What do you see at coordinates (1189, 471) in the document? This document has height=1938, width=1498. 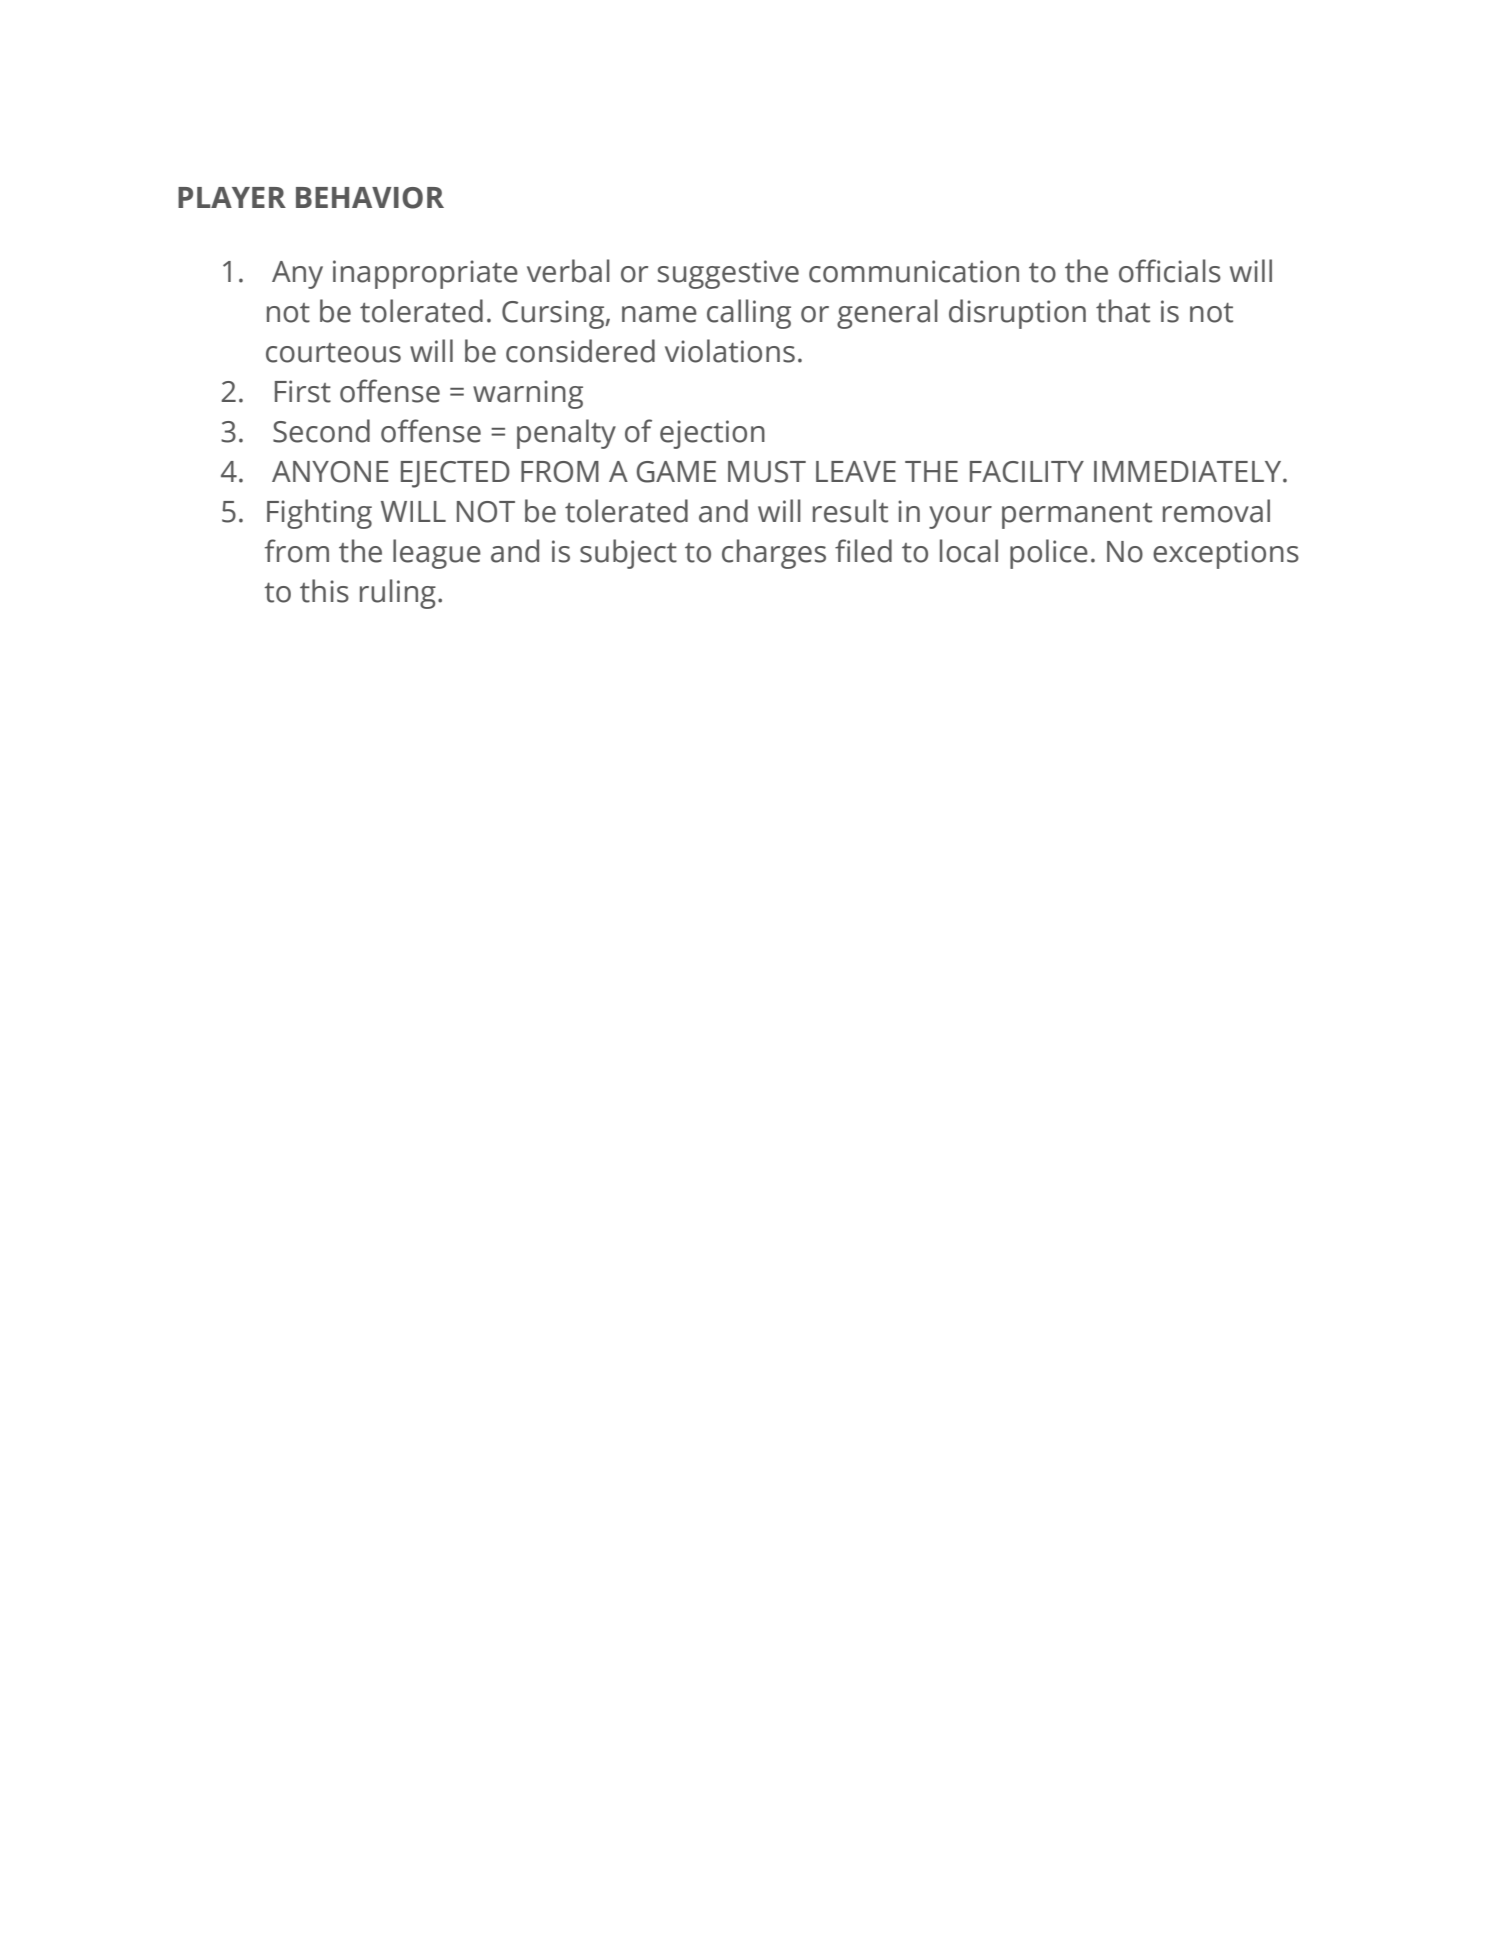 I see `IMMEDIATELY` at bounding box center [1189, 471].
